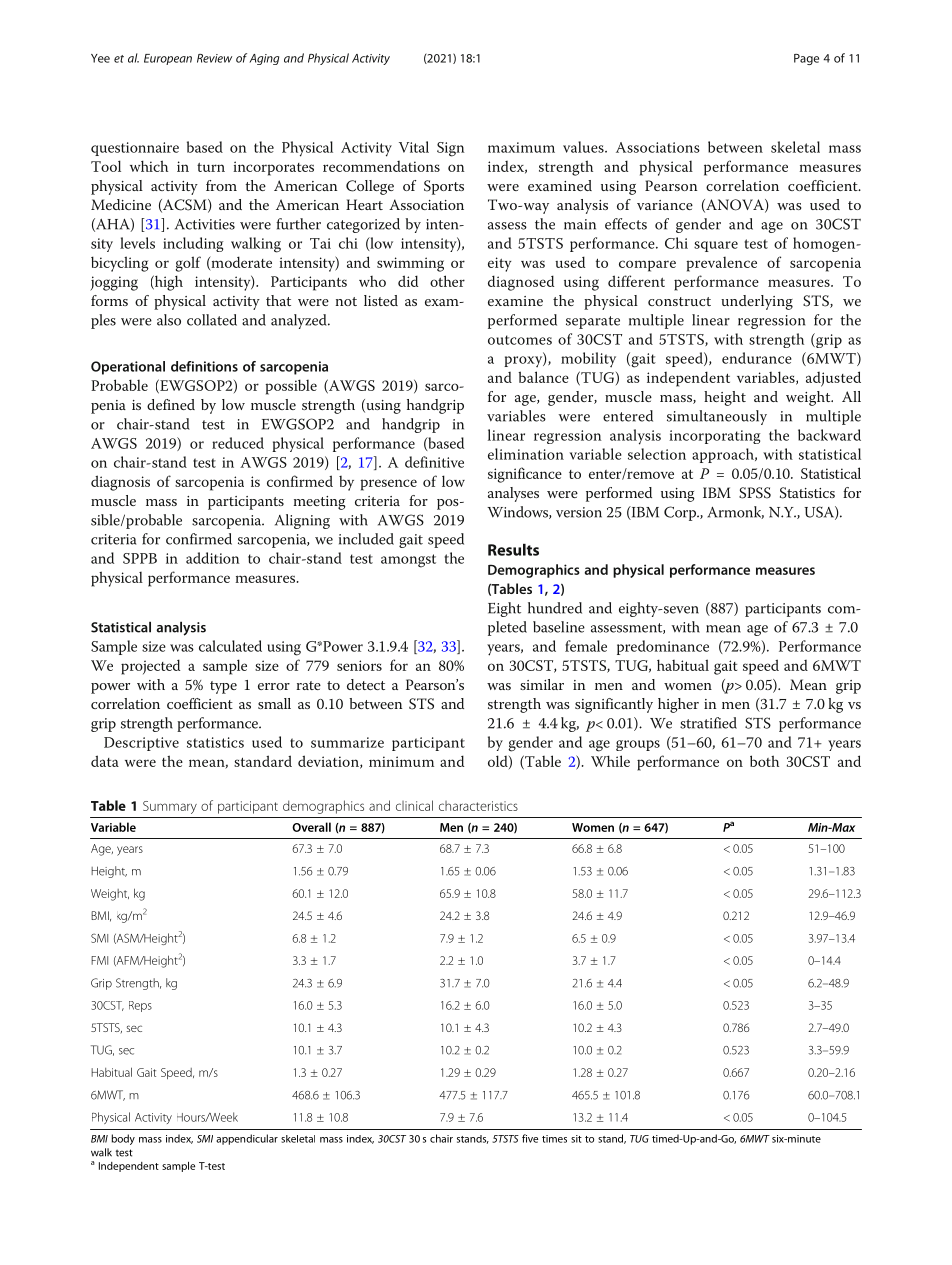  Describe the element at coordinates (554, 1139) in the image. I see `times` at that location.
